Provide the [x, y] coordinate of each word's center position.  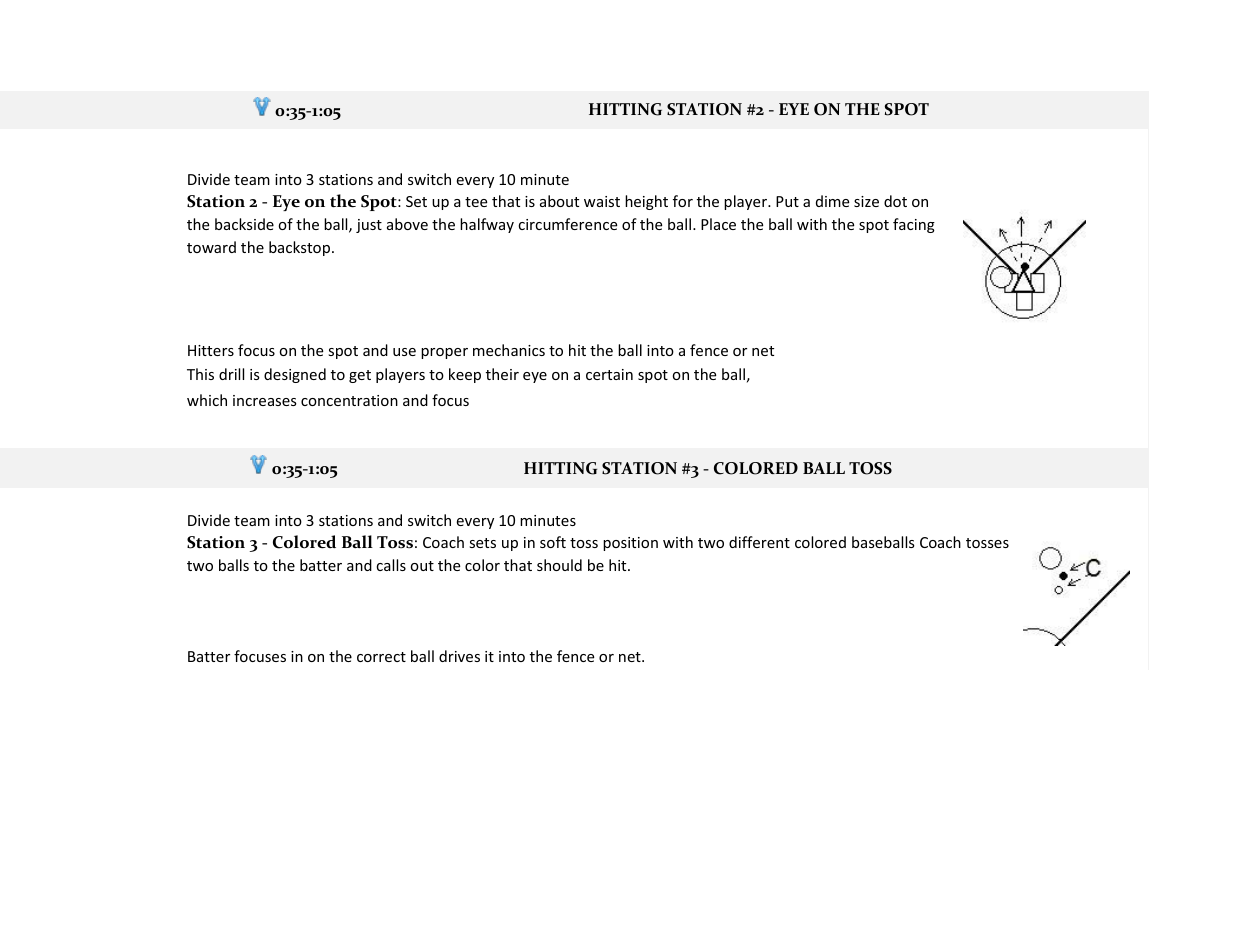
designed [295, 375]
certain [609, 374]
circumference [567, 224]
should [559, 565]
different [759, 542]
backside [244, 224]
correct [381, 657]
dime [832, 201]
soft [553, 542]
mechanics [509, 350]
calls [391, 565]
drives [459, 656]
